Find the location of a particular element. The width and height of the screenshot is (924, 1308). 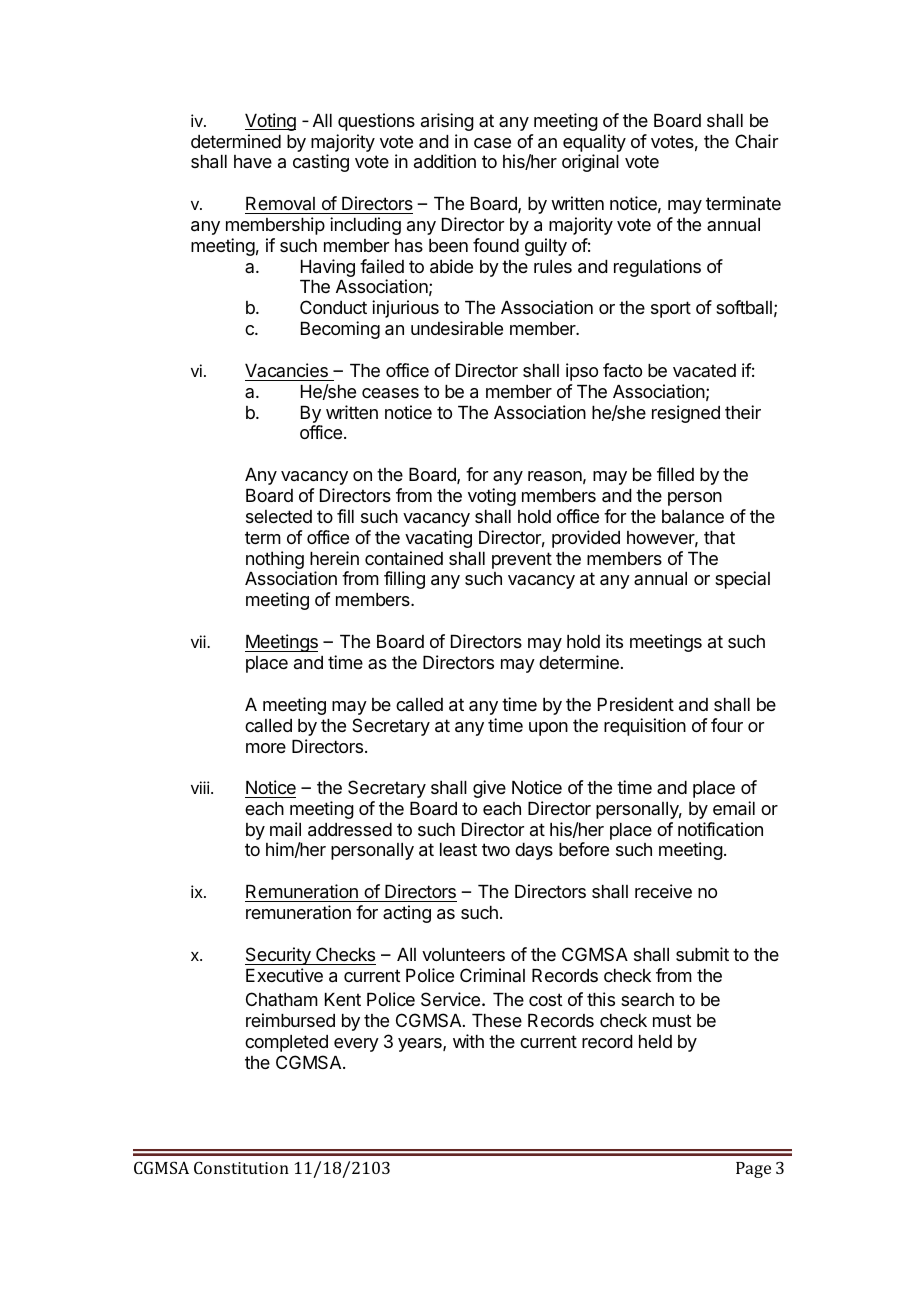

with is located at coordinates (468, 1041).
